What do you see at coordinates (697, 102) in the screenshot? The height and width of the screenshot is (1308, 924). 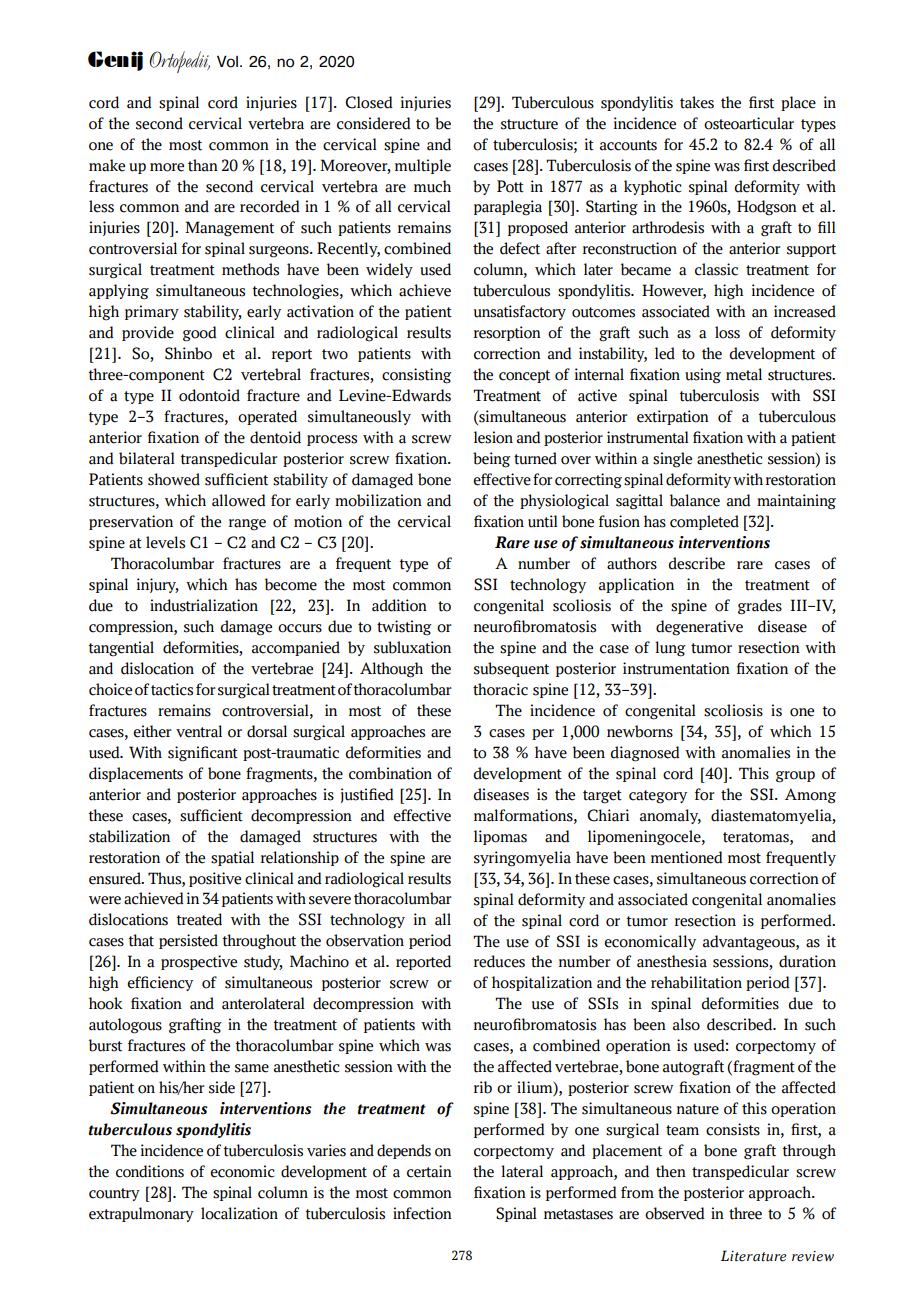 I see `takes` at bounding box center [697, 102].
